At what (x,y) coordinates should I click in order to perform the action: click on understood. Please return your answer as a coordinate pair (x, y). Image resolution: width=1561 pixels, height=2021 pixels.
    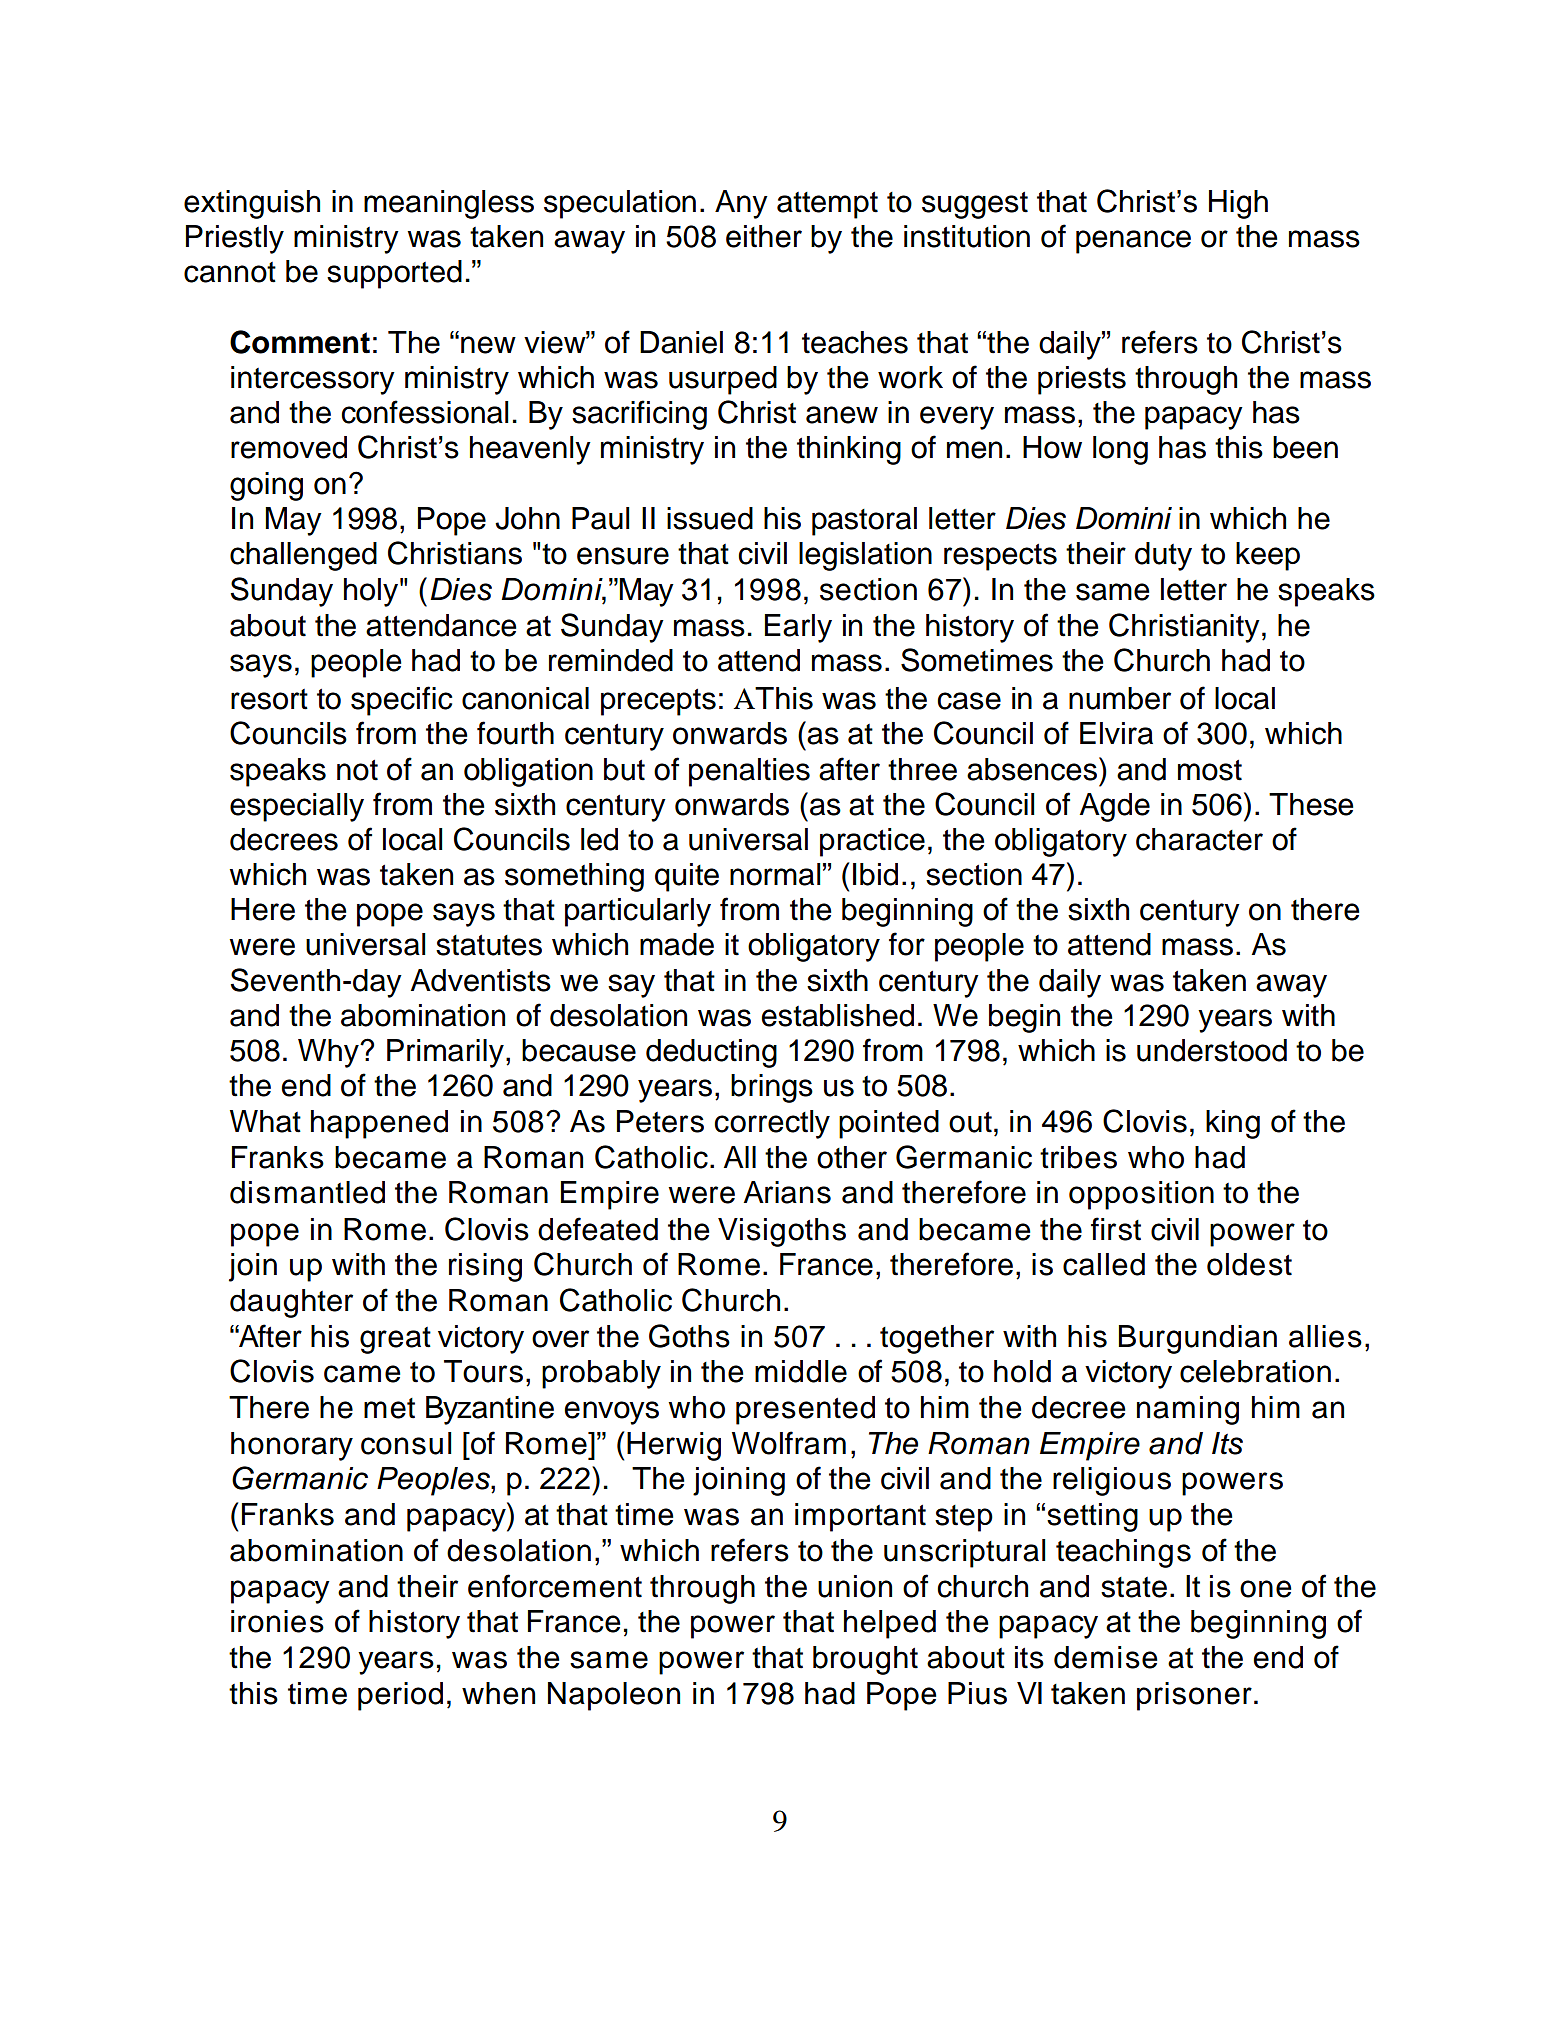
    Looking at the image, I should click on (1212, 1050).
